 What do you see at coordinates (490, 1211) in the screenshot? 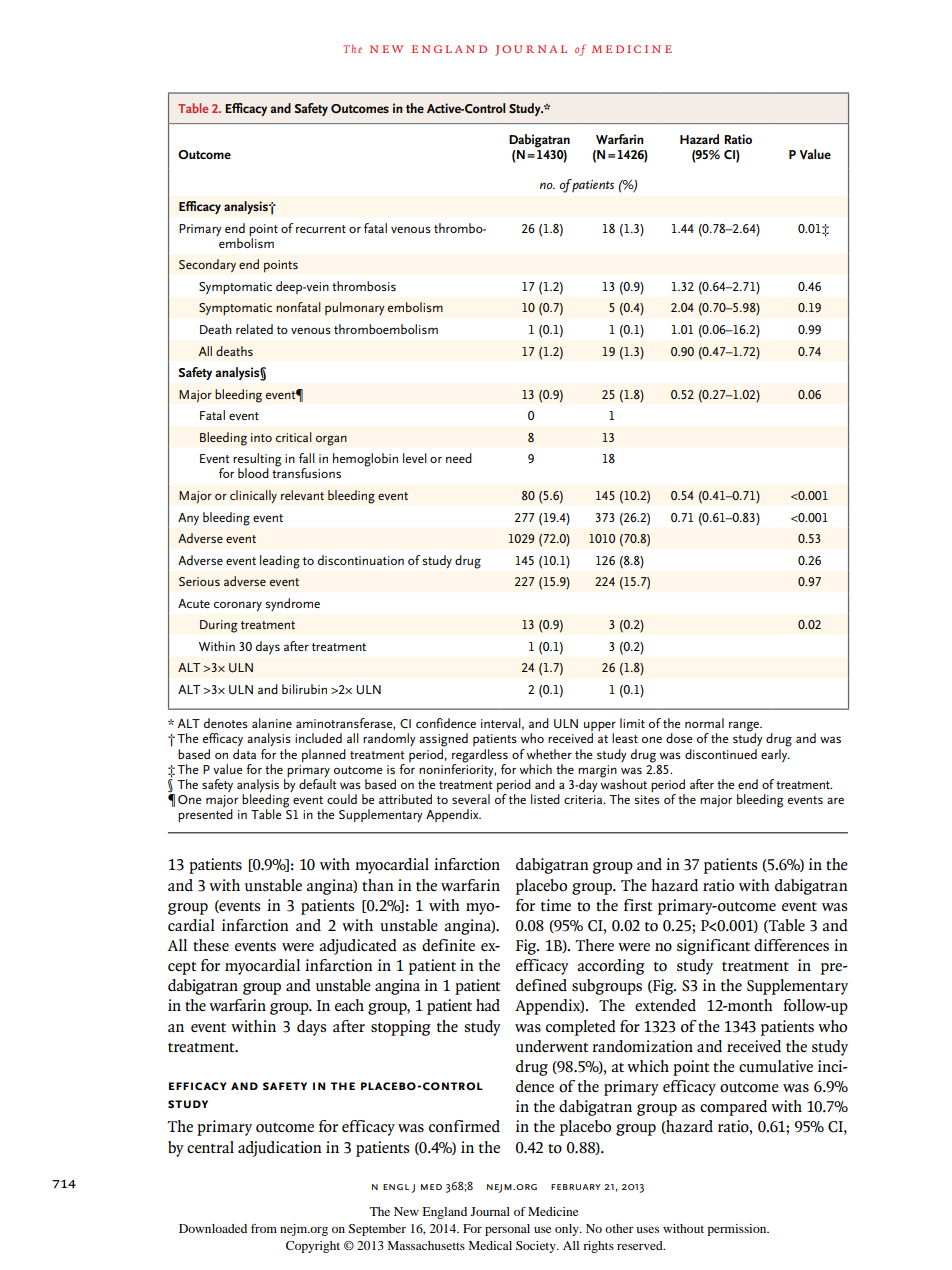
I see `Journal` at bounding box center [490, 1211].
